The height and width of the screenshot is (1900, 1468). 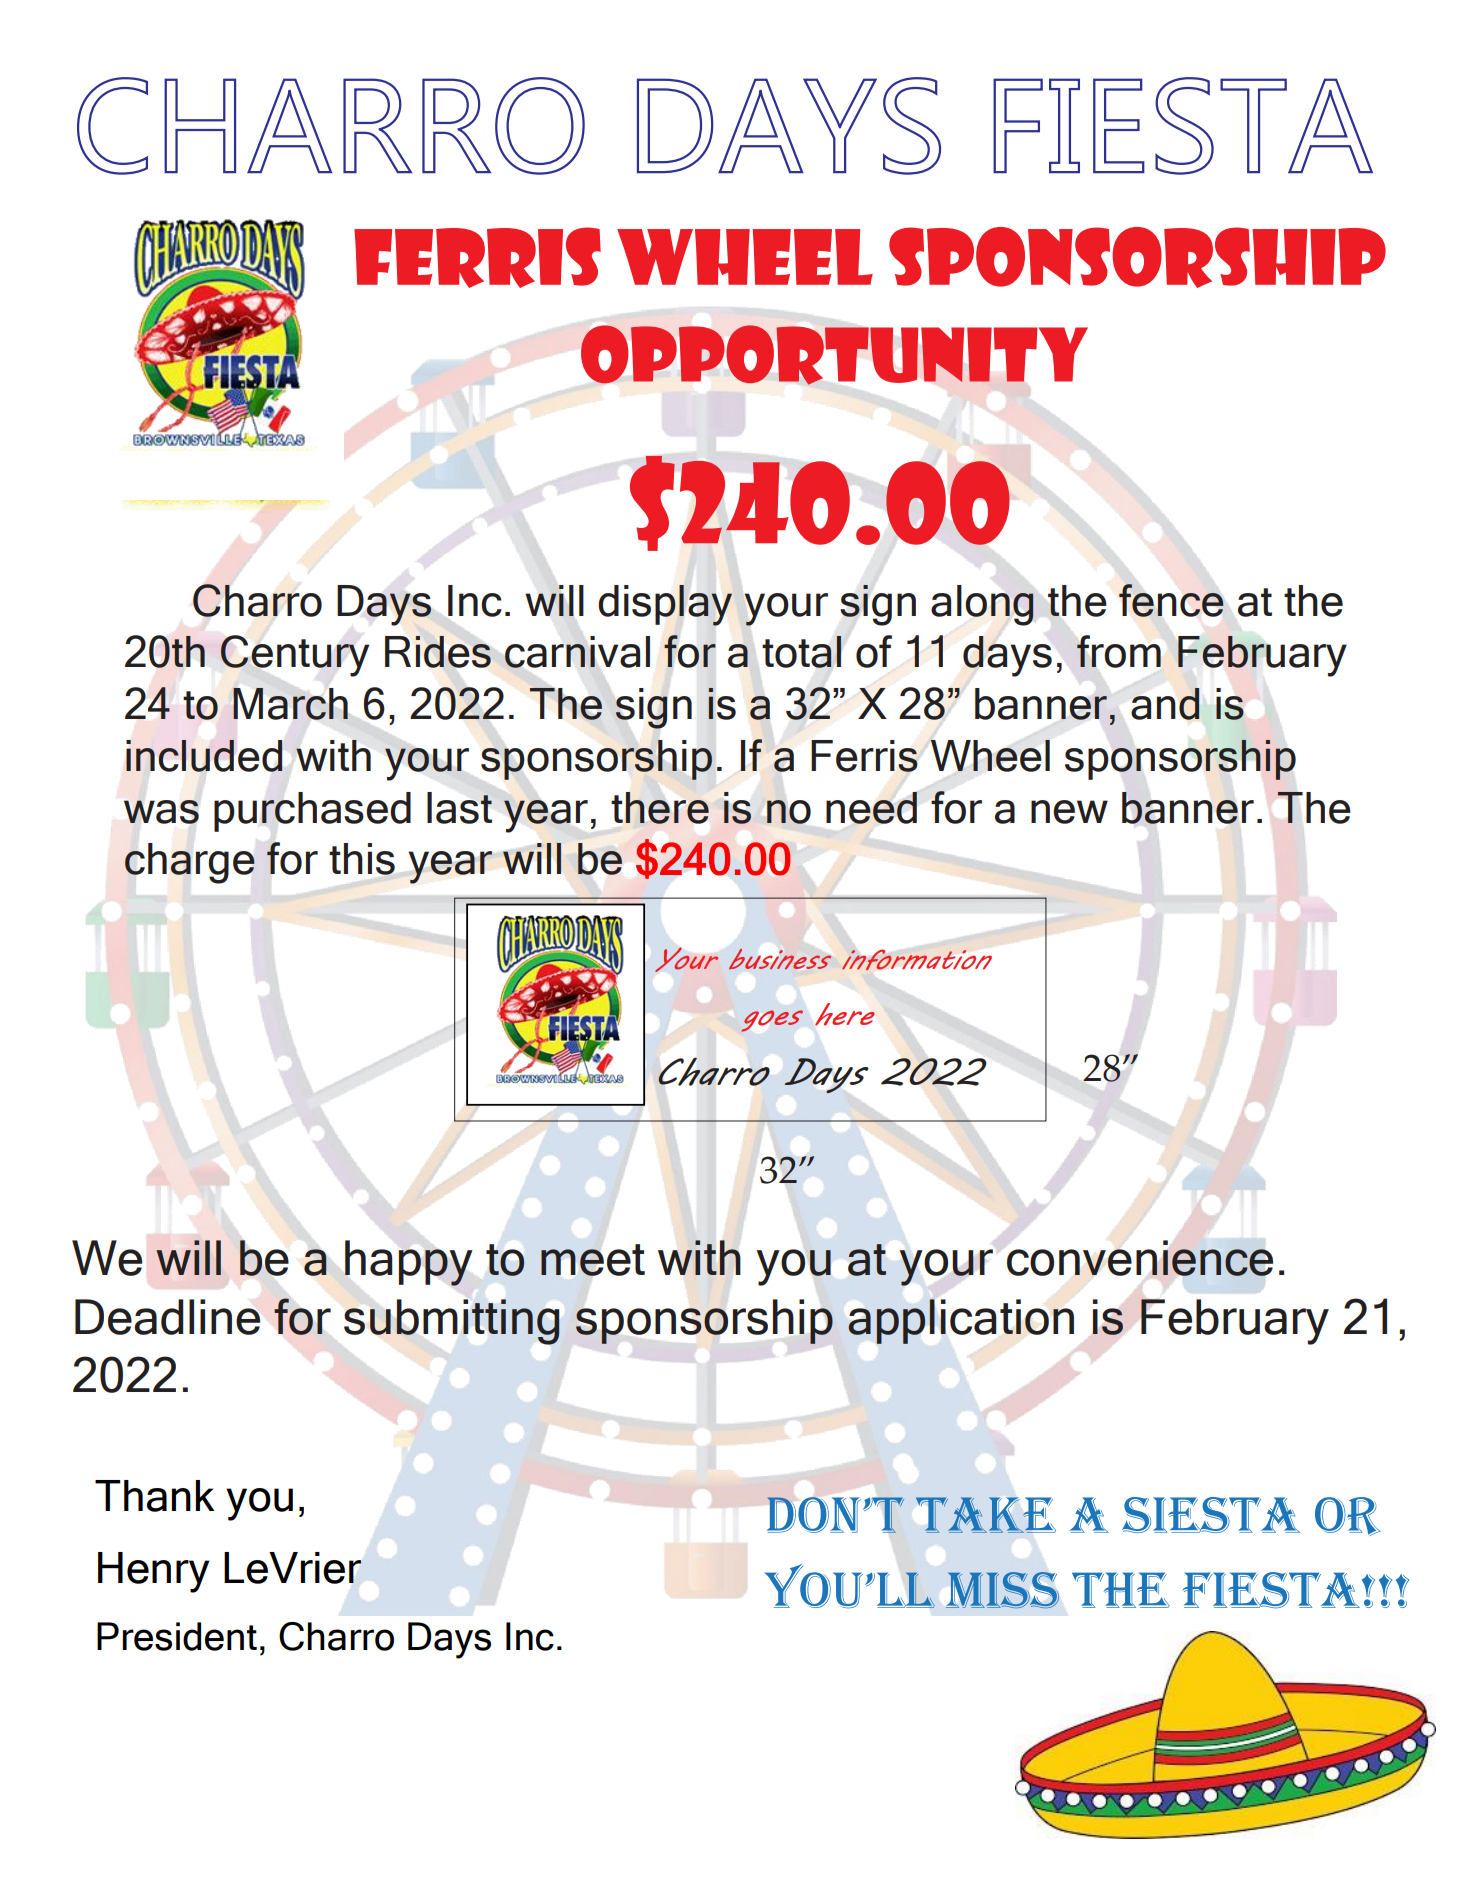 I want to click on Century, so click(x=294, y=656).
